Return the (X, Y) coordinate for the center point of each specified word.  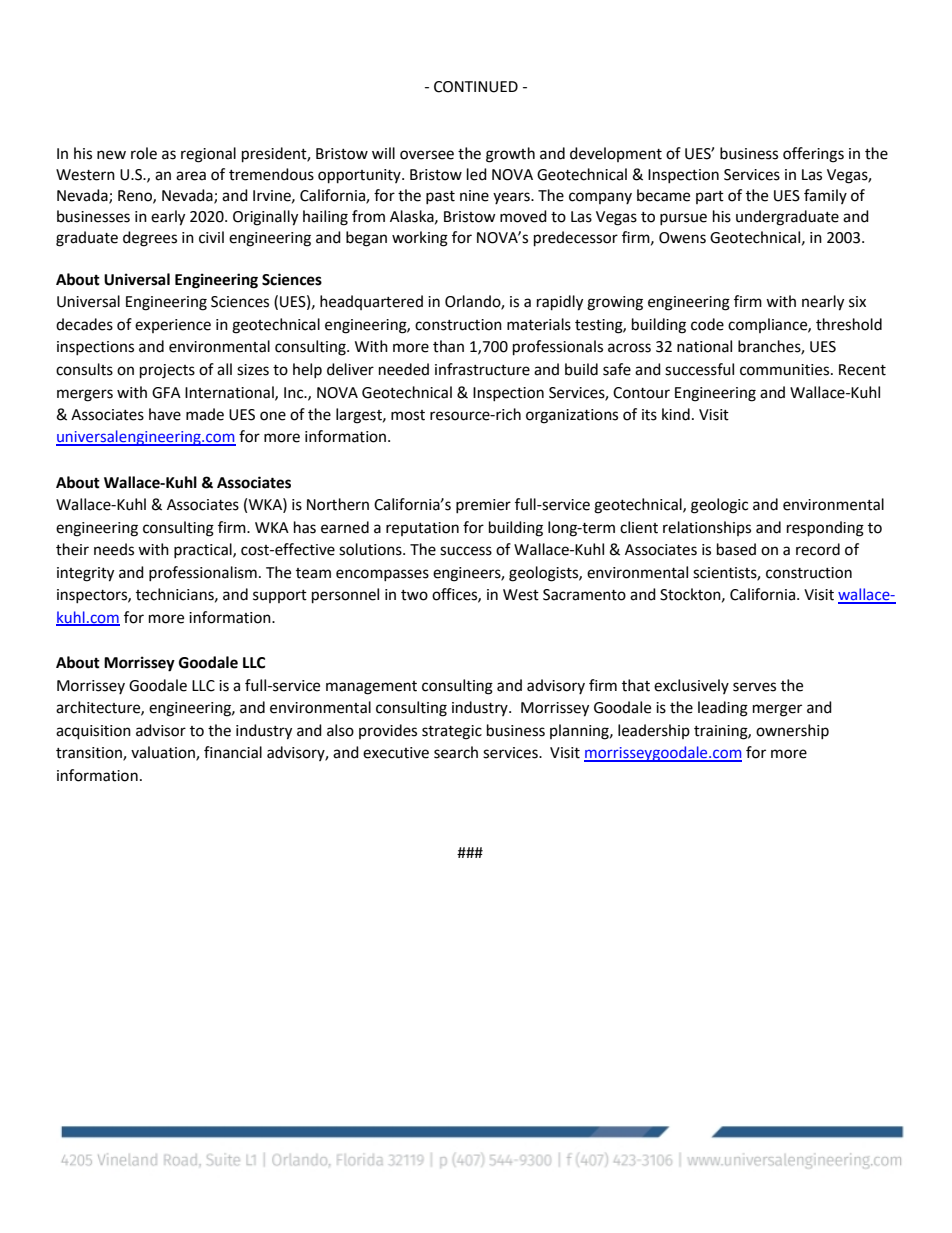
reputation (422, 529)
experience (173, 326)
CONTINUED (476, 87)
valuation (164, 753)
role (144, 153)
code (707, 324)
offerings (813, 155)
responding (825, 529)
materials (539, 324)
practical (204, 550)
